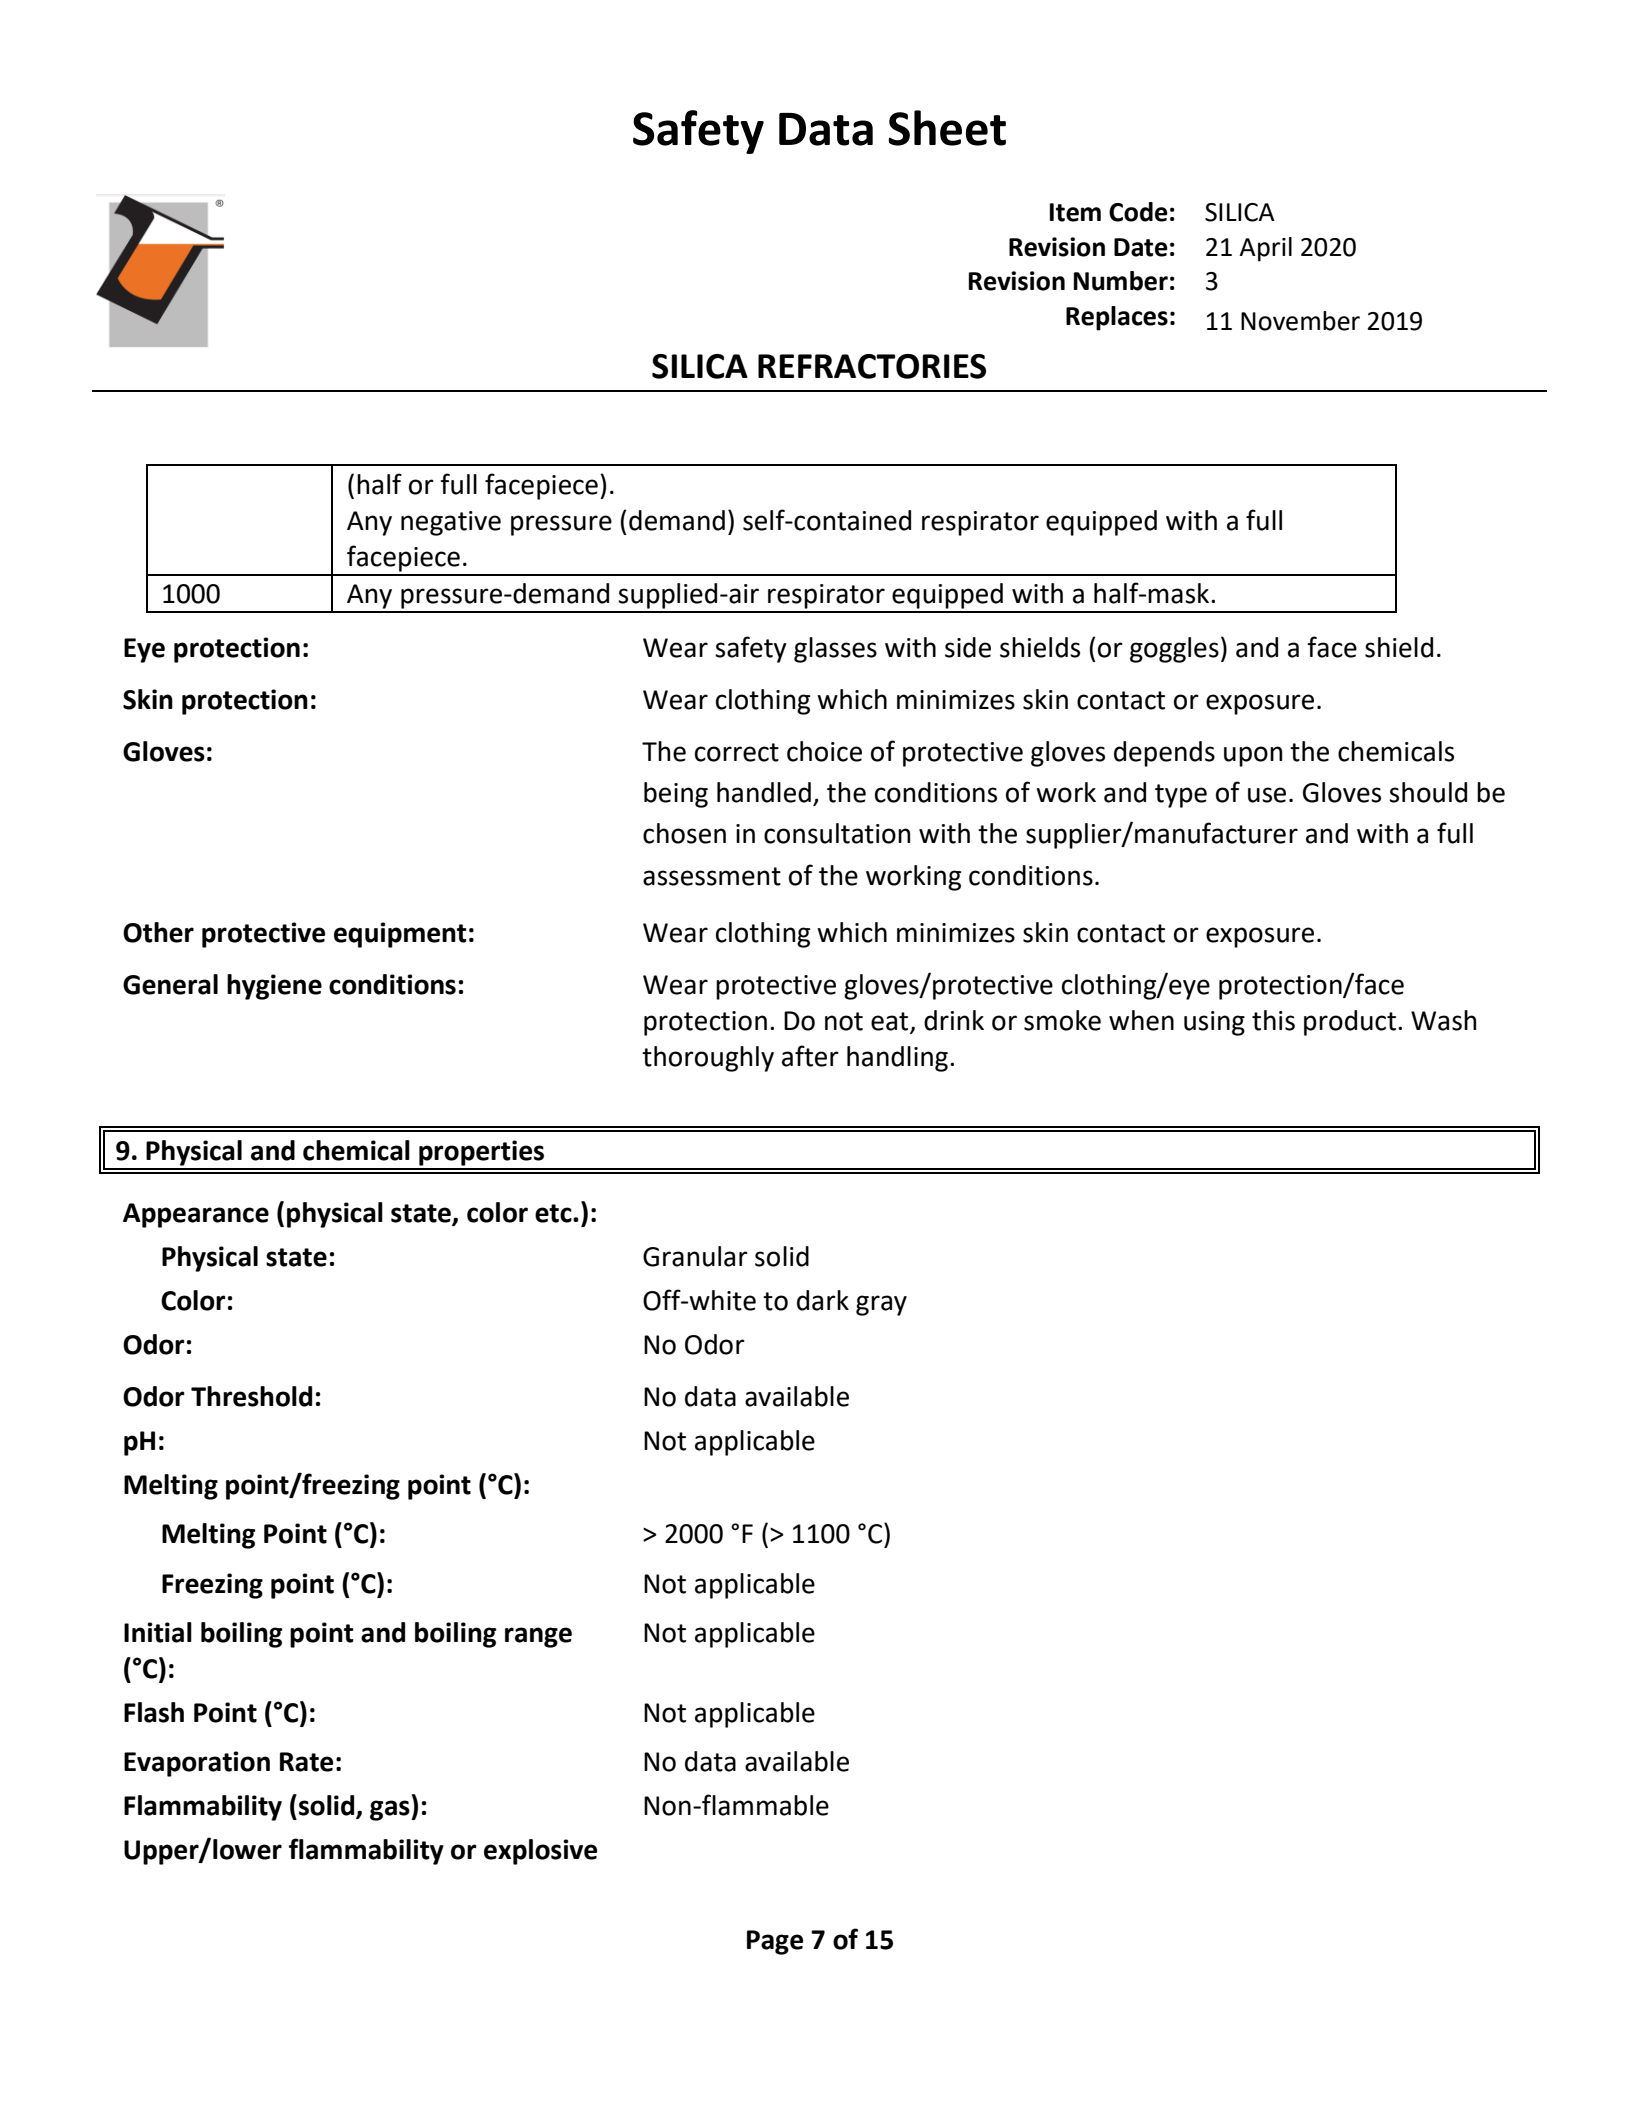 The height and width of the screenshot is (2121, 1639). I want to click on after, so click(810, 1056).
